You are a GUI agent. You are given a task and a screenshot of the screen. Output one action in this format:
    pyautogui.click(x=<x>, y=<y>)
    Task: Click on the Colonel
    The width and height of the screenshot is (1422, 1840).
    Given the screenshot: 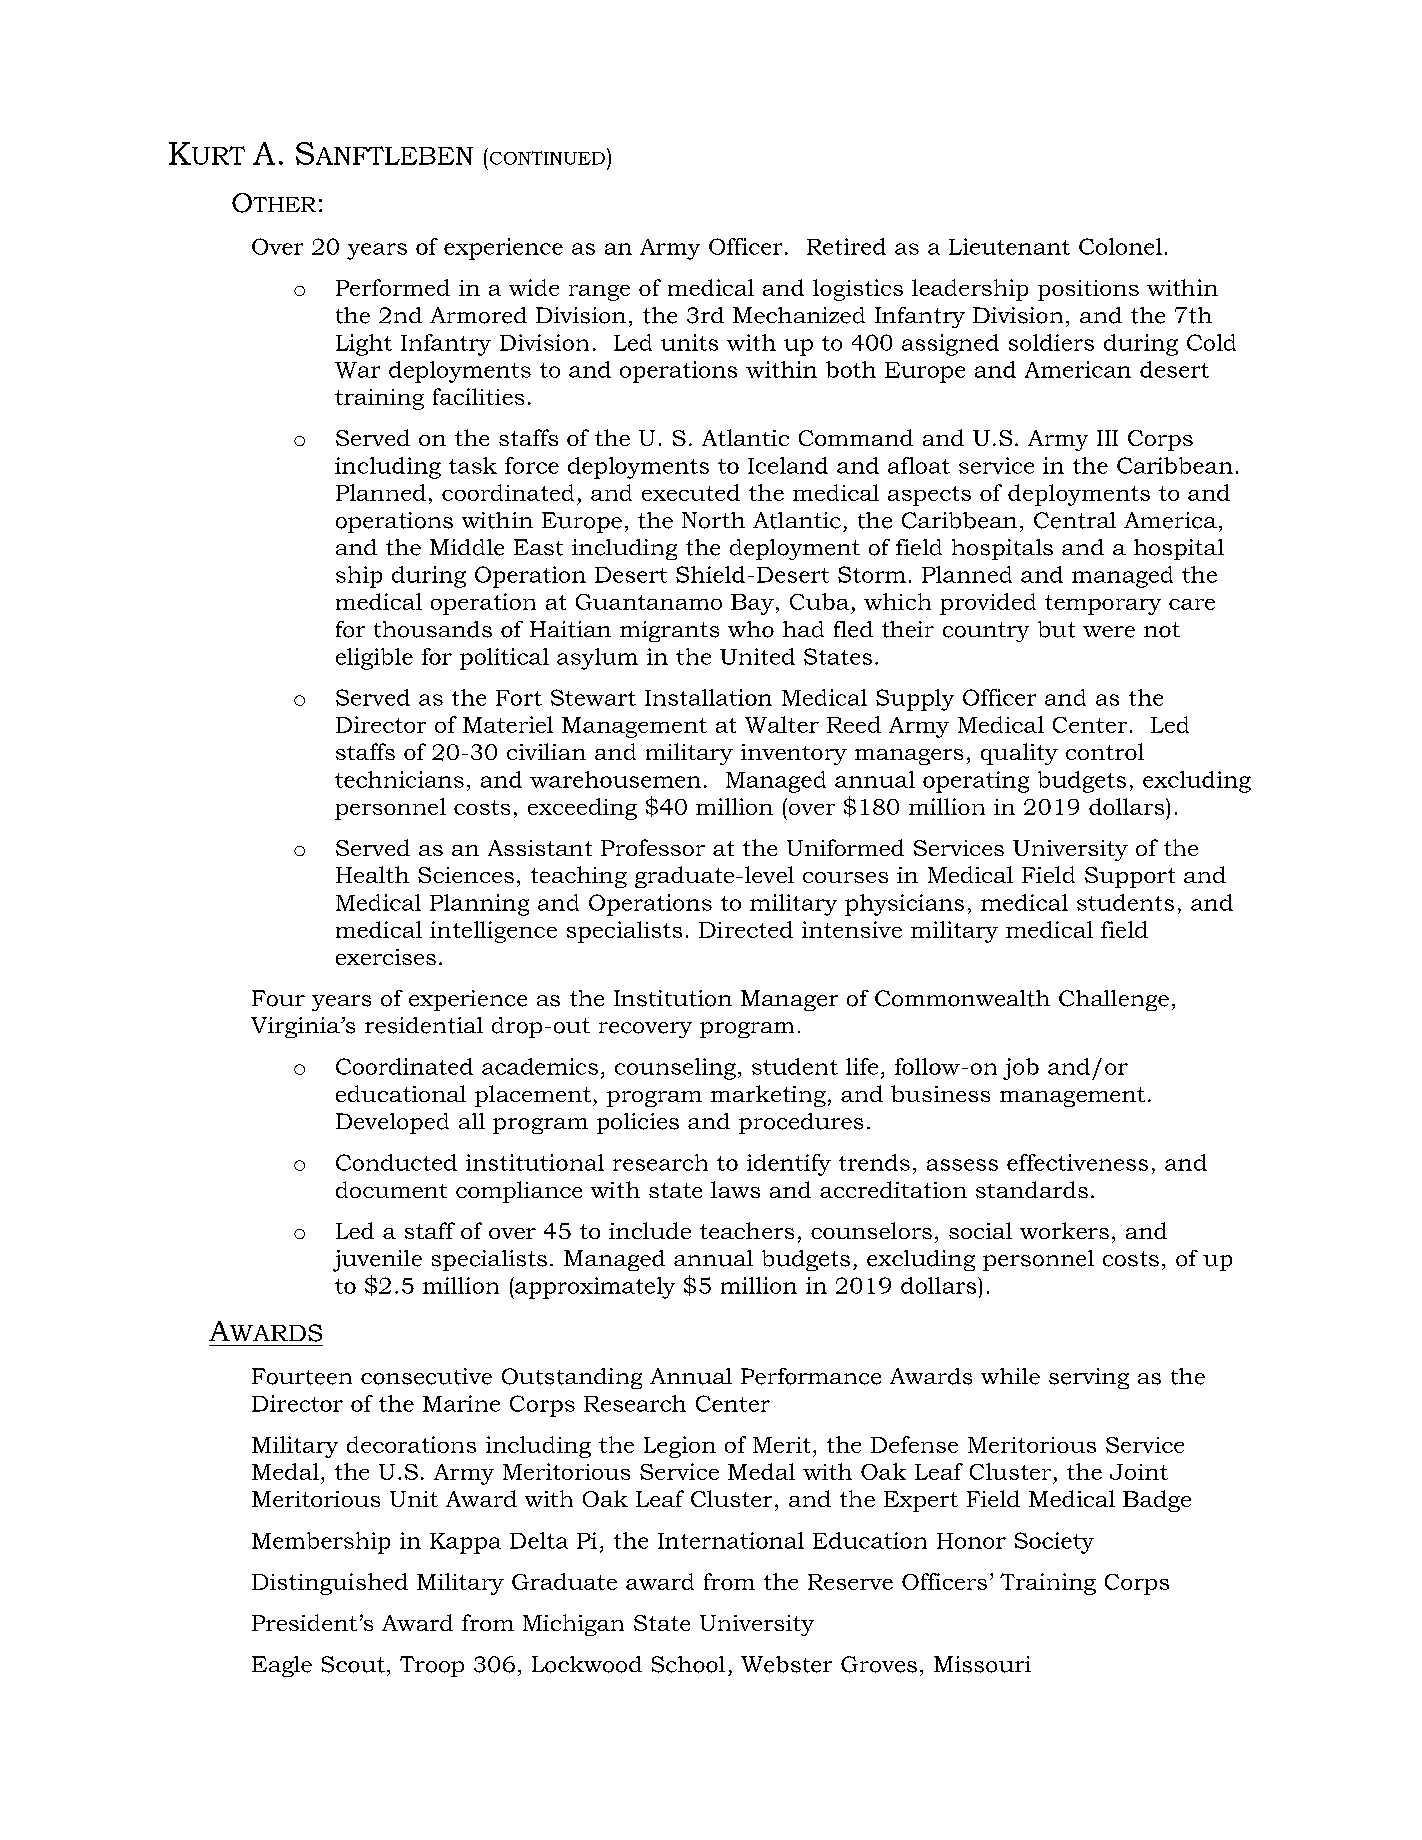 What is the action you would take?
    pyautogui.click(x=1120, y=246)
